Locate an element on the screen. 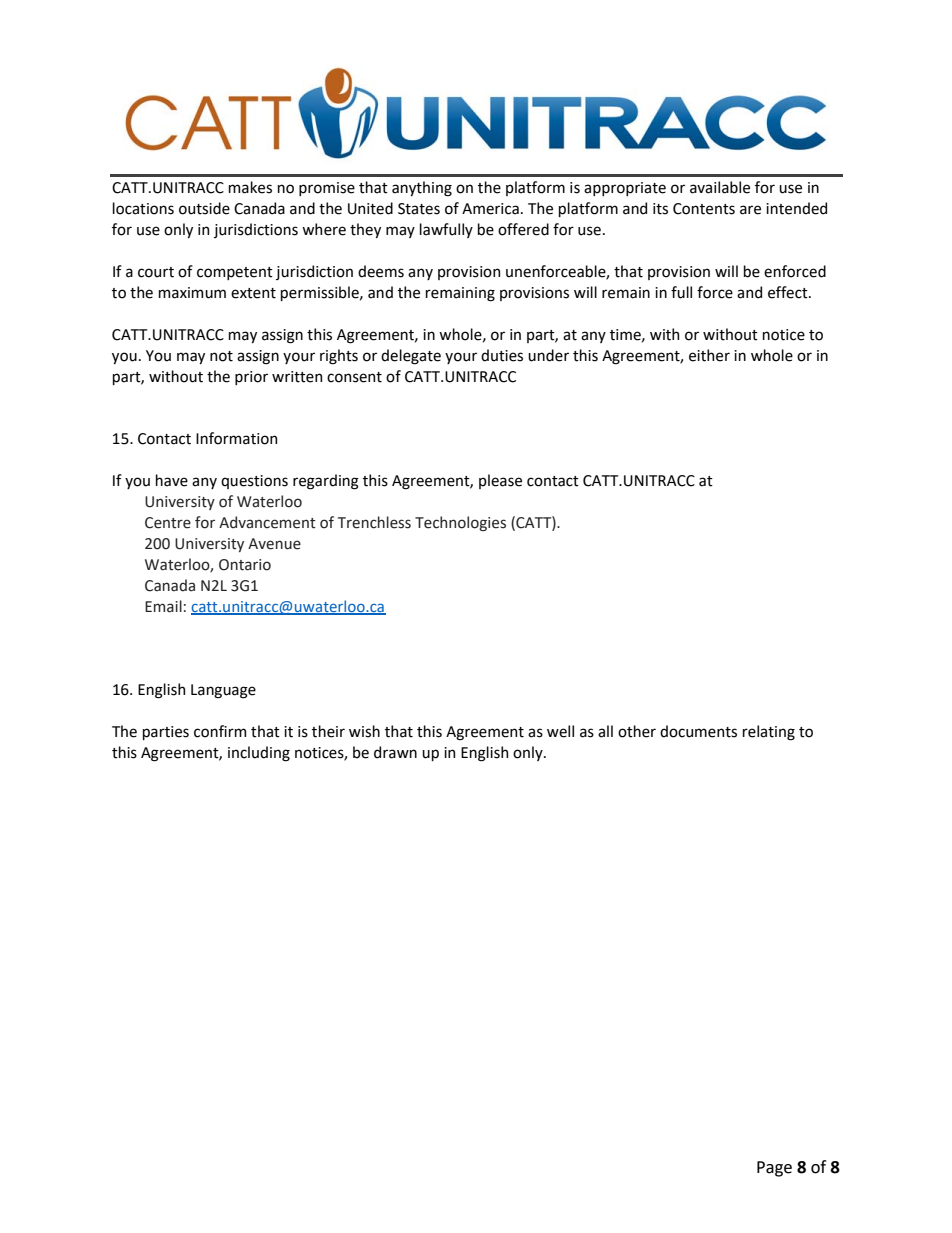 The width and height of the screenshot is (952, 1233). Language is located at coordinates (223, 691).
